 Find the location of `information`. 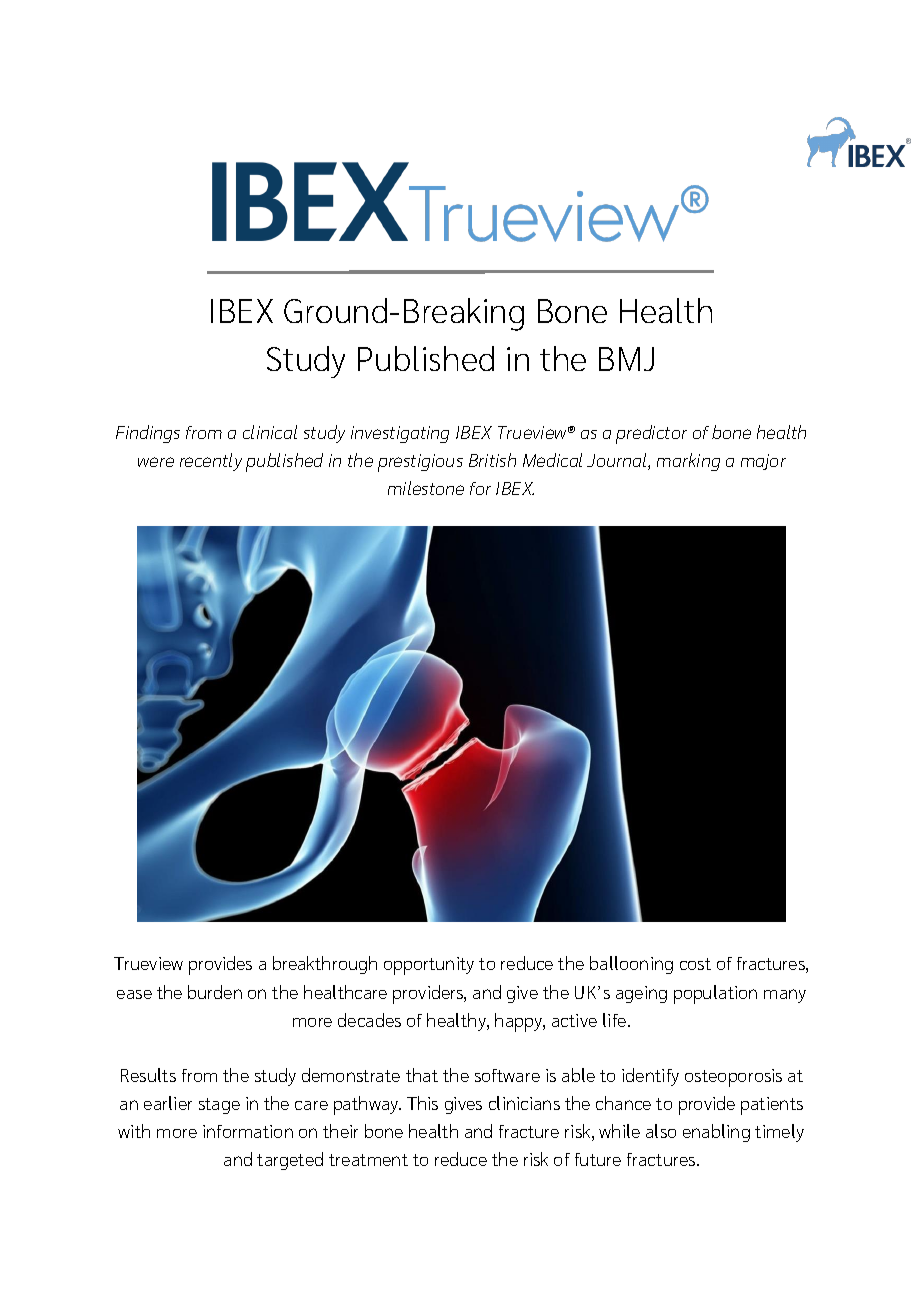

information is located at coordinates (248, 1131).
